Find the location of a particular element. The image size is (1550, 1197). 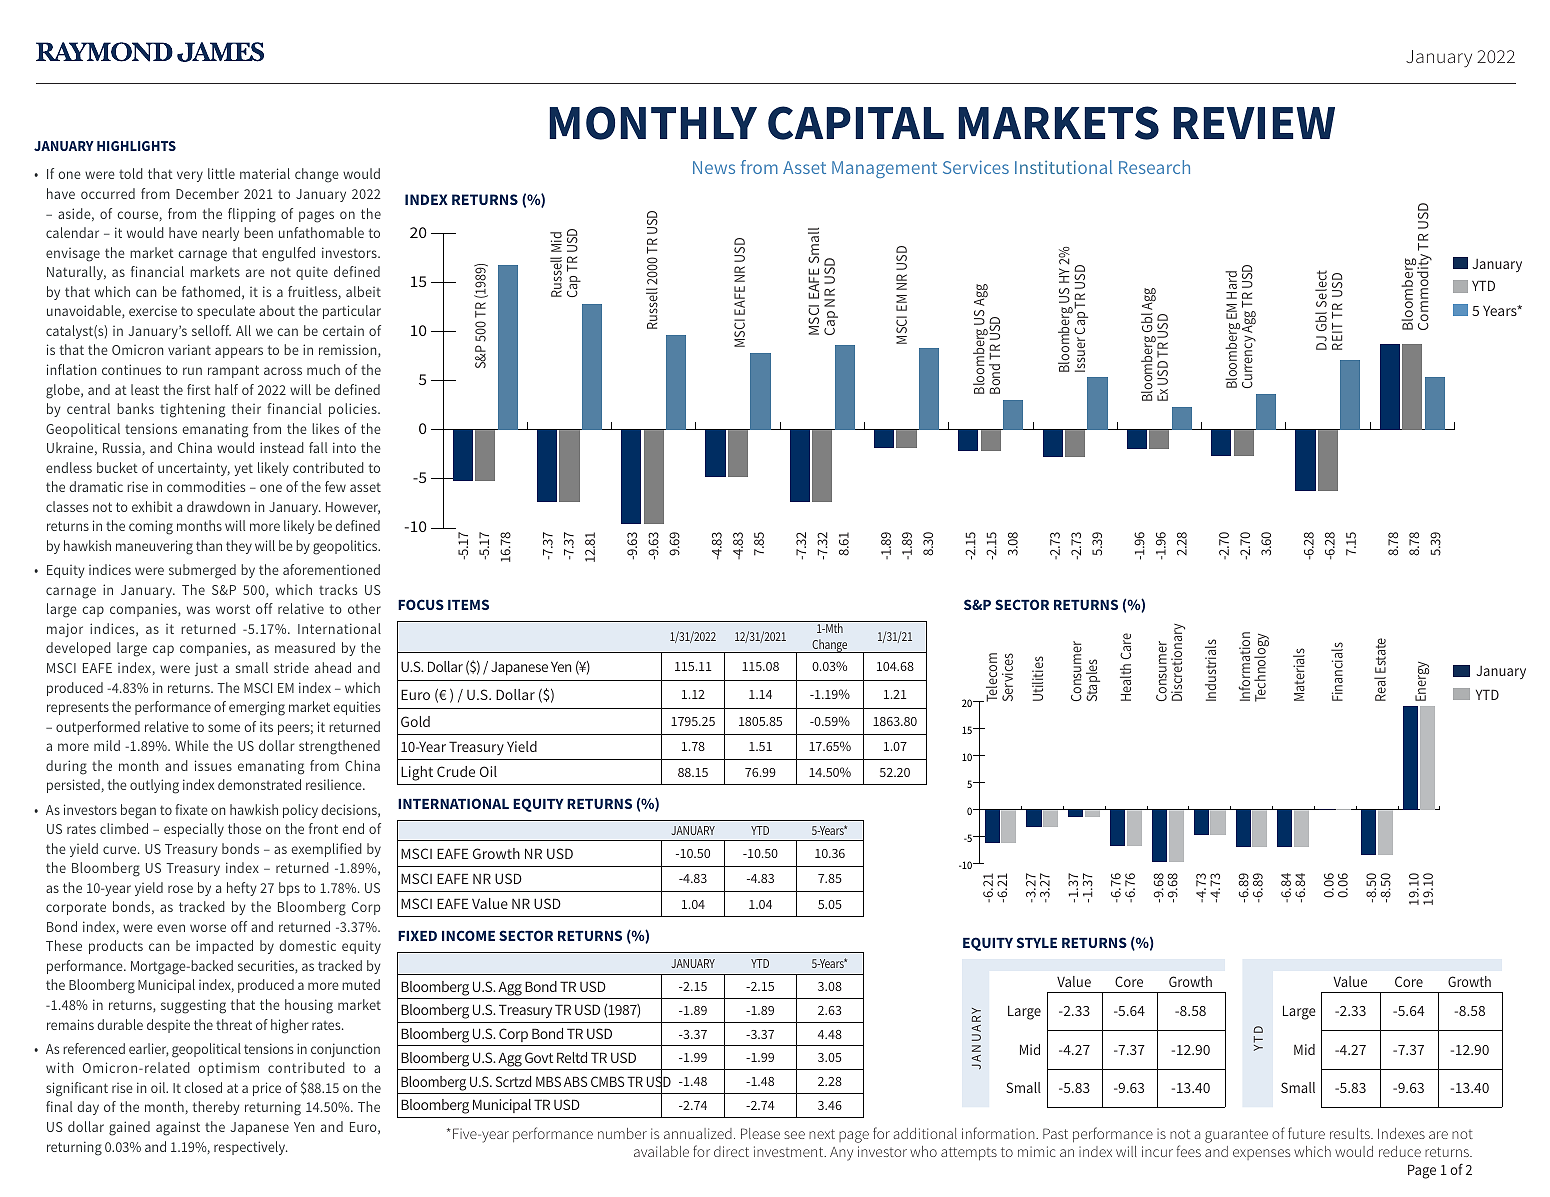

half is located at coordinates (226, 389).
